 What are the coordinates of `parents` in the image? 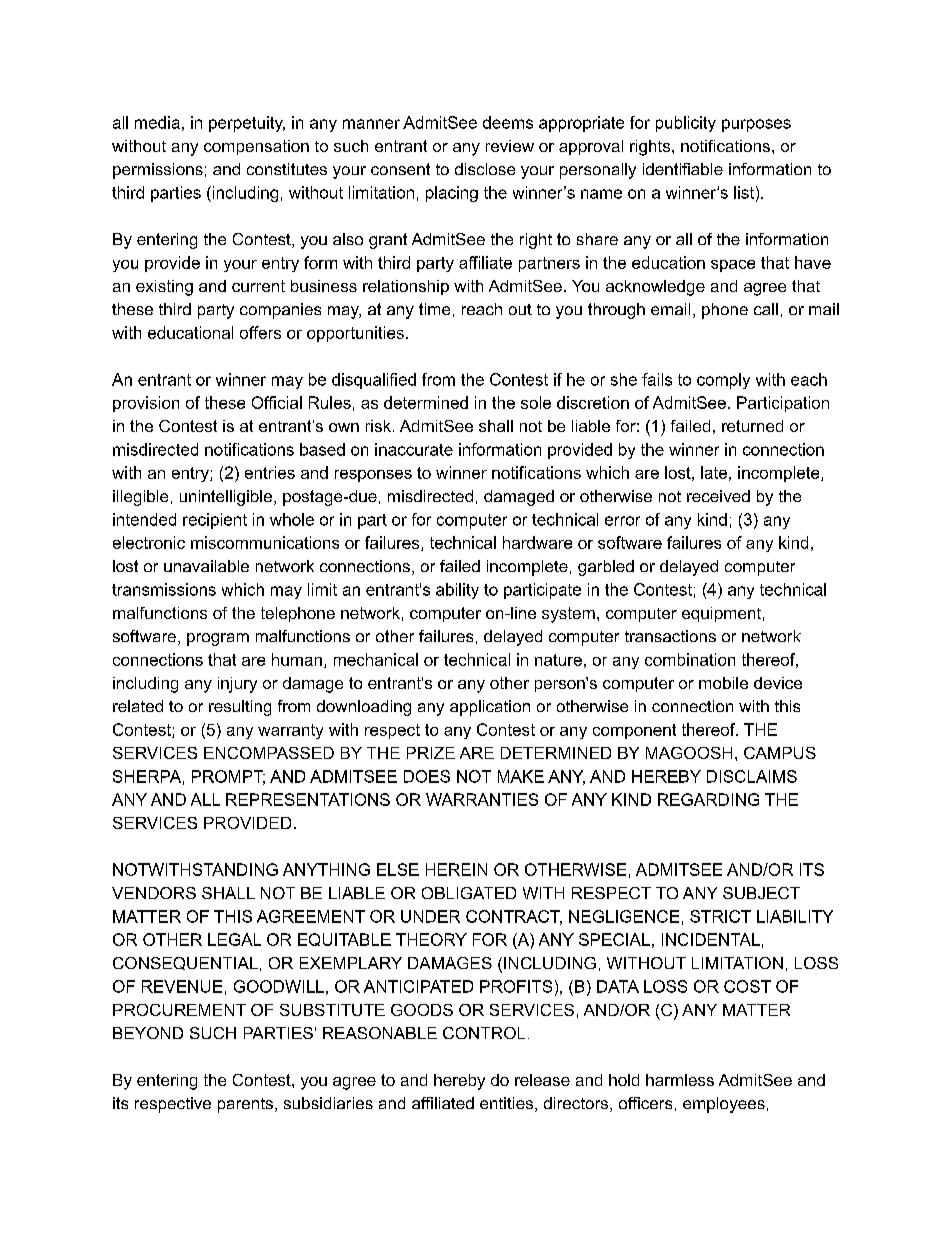 It's located at (245, 1105).
